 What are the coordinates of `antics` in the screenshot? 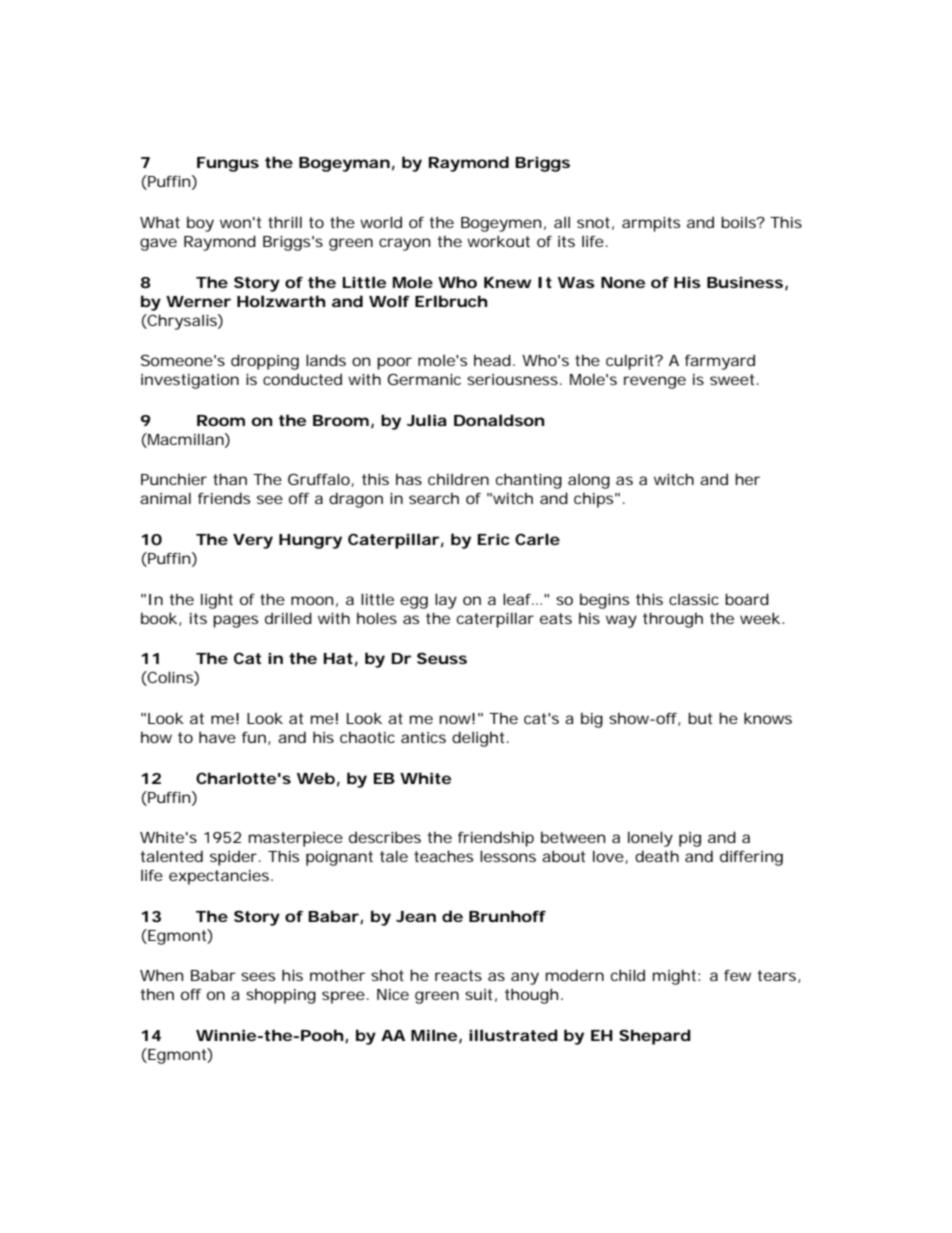 It's located at (423, 737).
